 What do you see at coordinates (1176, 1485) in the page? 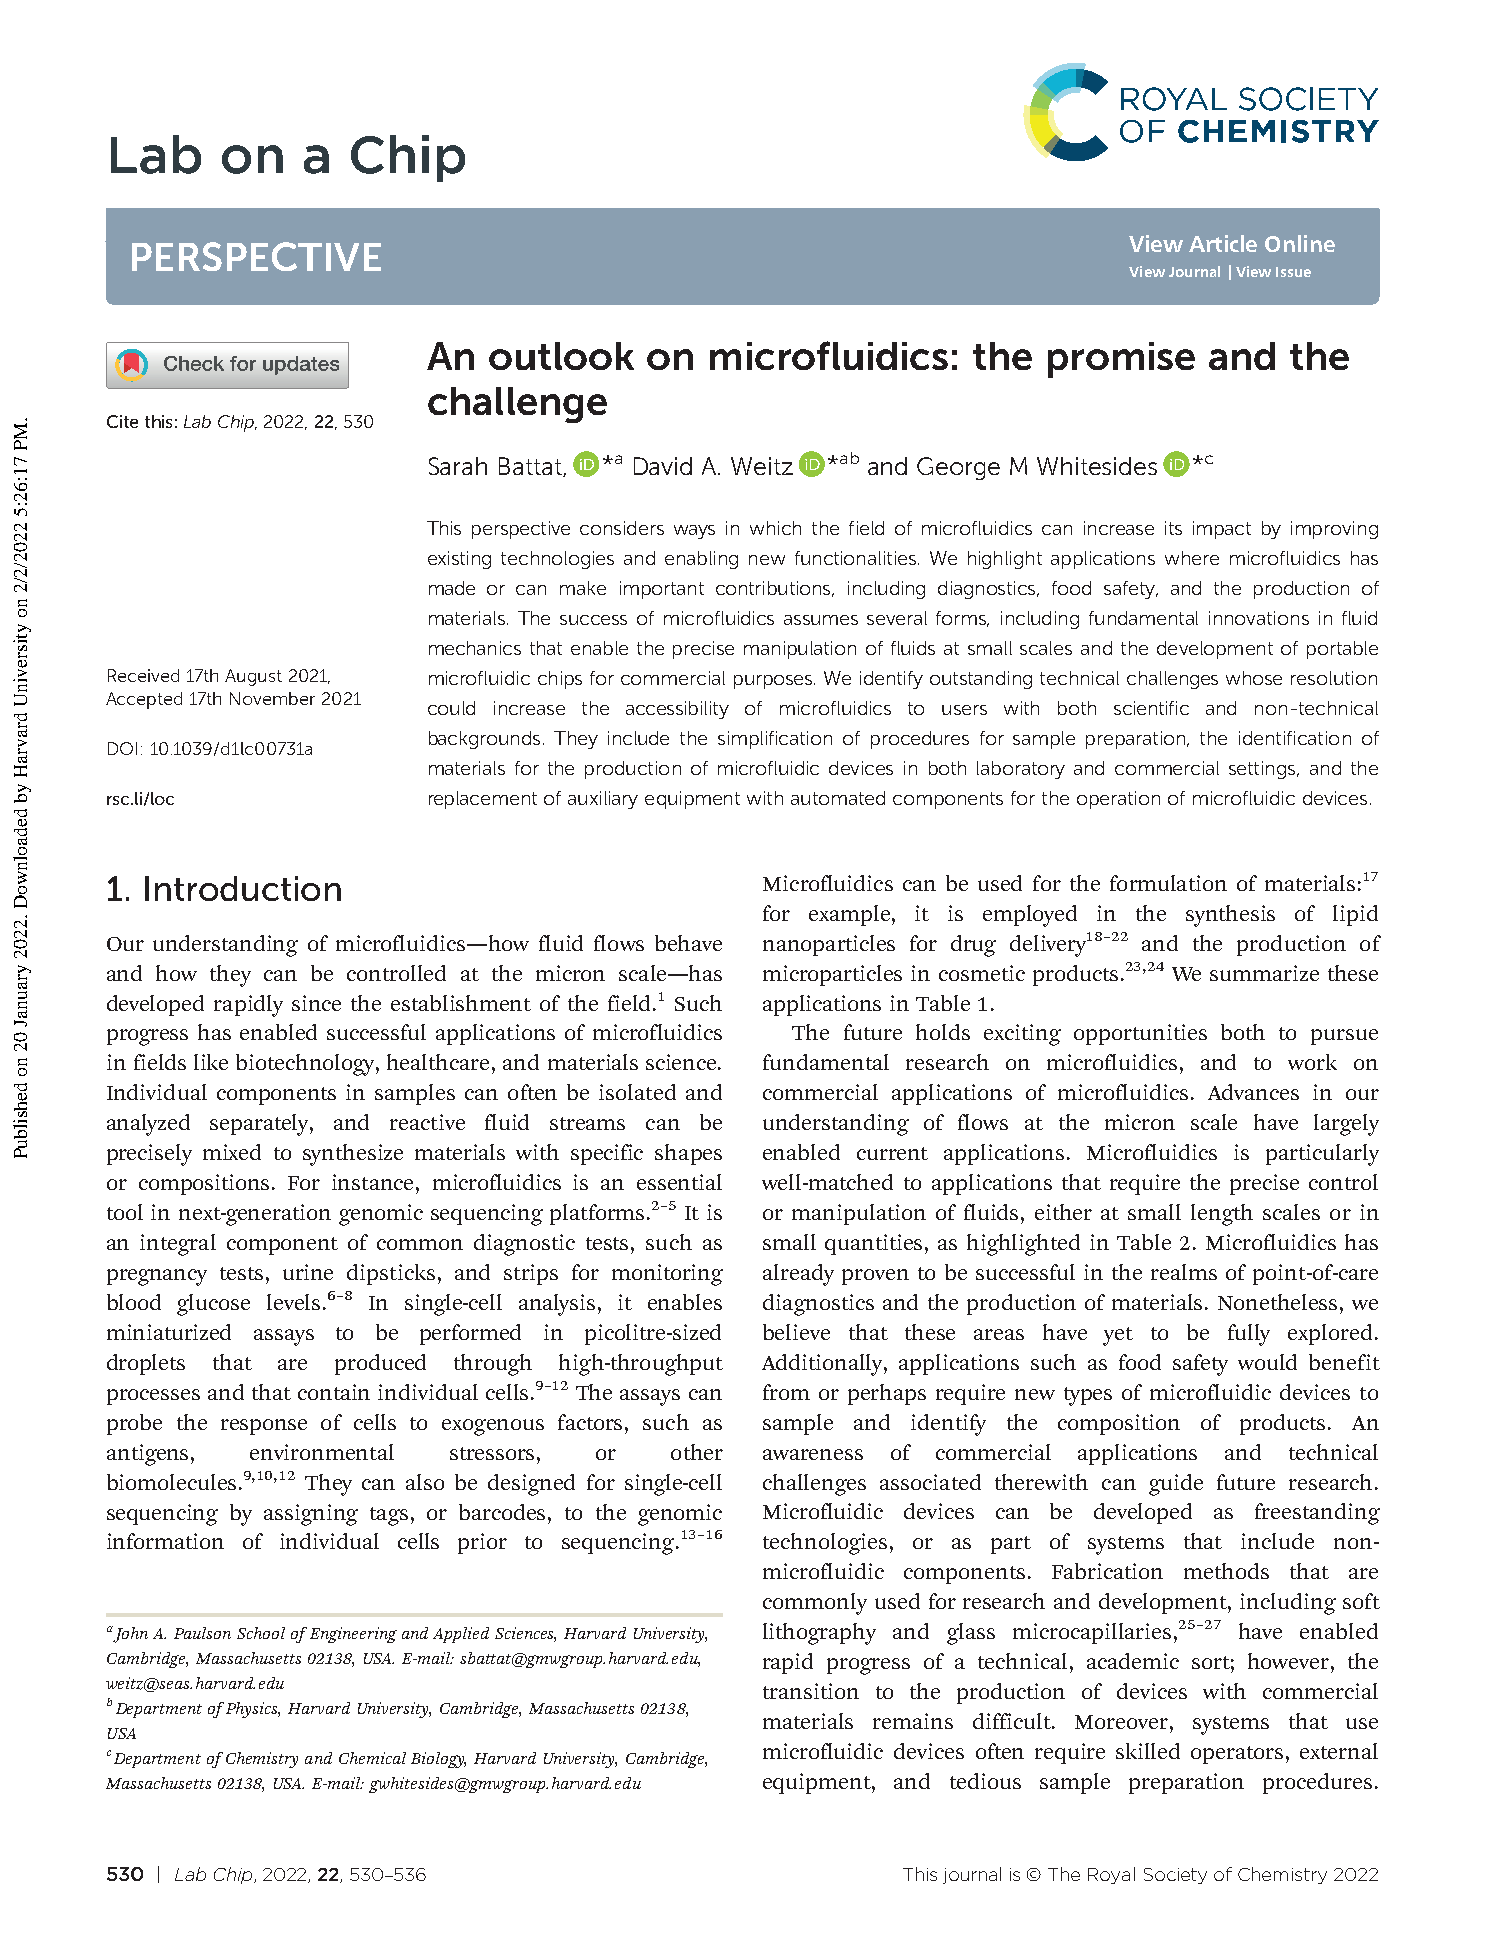
I see `guide` at bounding box center [1176, 1485].
